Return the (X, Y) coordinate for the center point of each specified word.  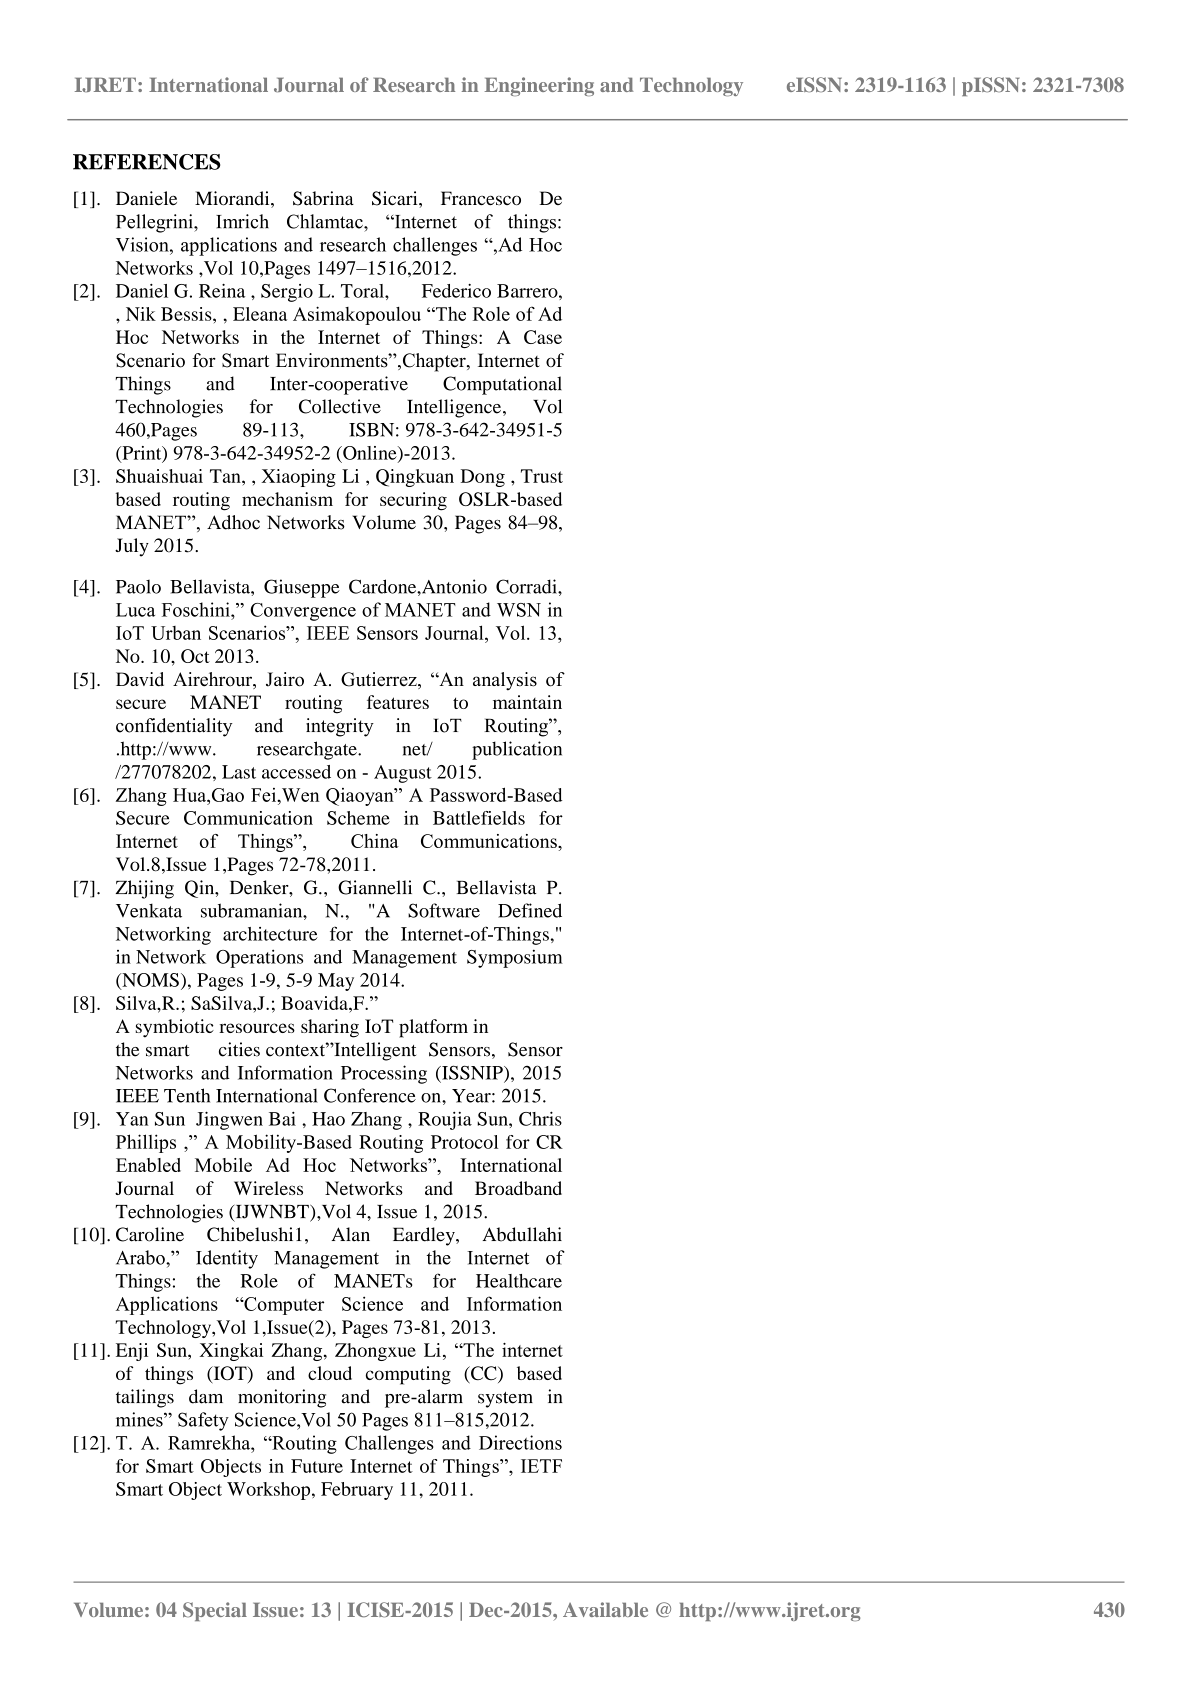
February (357, 1491)
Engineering (539, 86)
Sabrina (323, 198)
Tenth (187, 1095)
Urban (176, 633)
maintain (527, 702)
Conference (370, 1095)
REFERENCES (146, 162)
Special (215, 1611)
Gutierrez (380, 680)
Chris (540, 1118)
